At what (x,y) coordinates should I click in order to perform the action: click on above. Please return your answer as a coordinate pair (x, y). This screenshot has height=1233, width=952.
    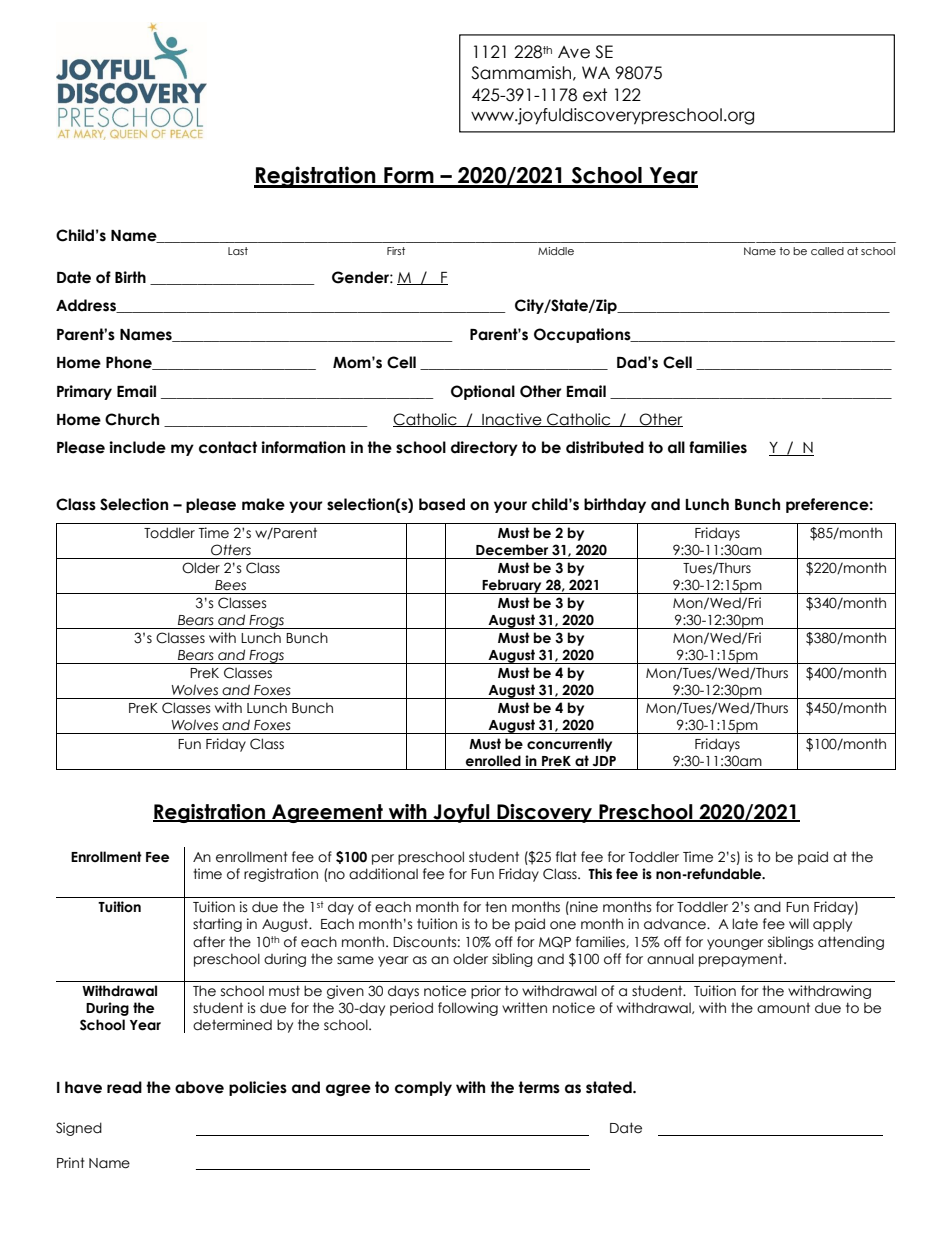
    Looking at the image, I should click on (199, 1087).
